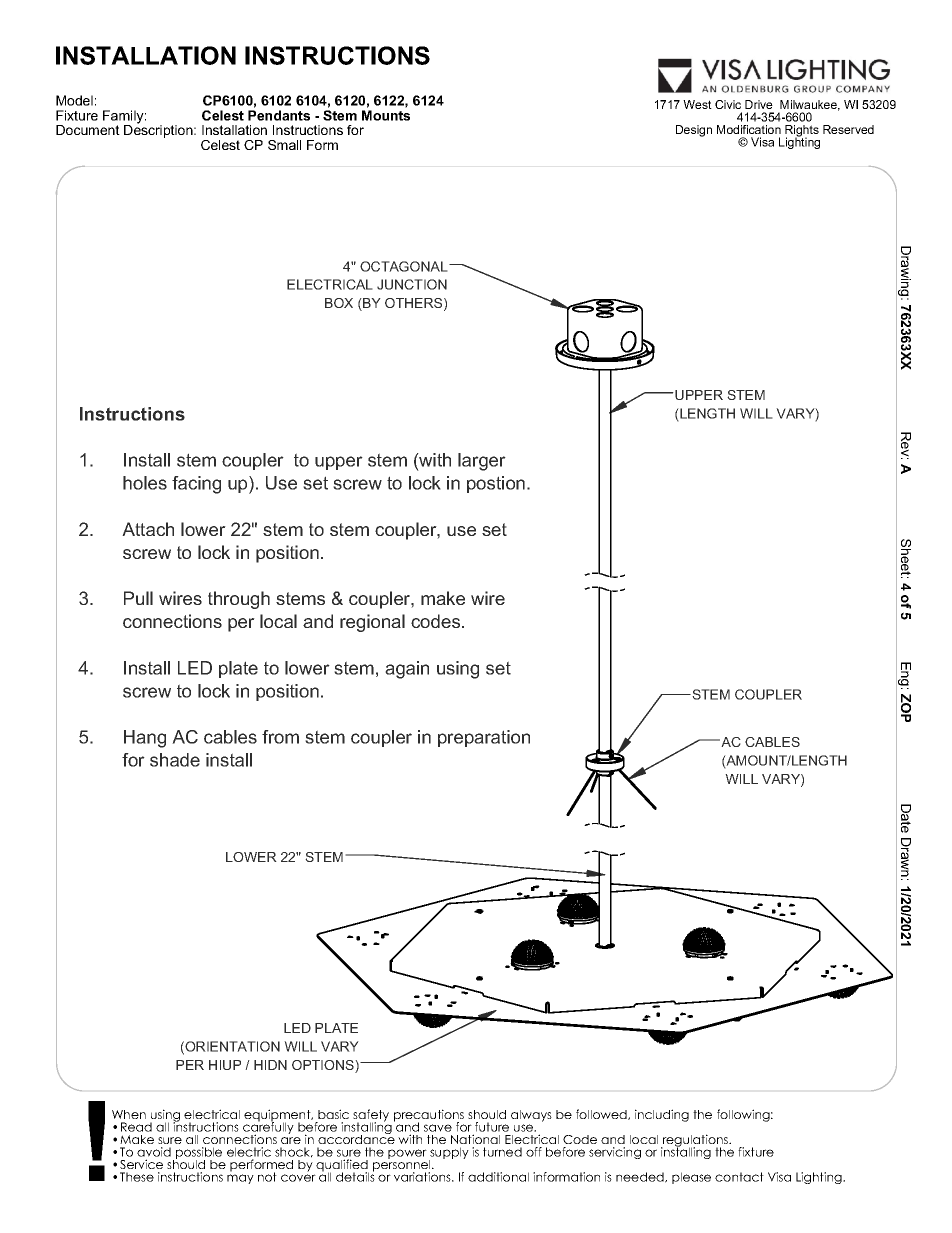 The image size is (952, 1233). What do you see at coordinates (496, 484) in the document?
I see `postion` at bounding box center [496, 484].
